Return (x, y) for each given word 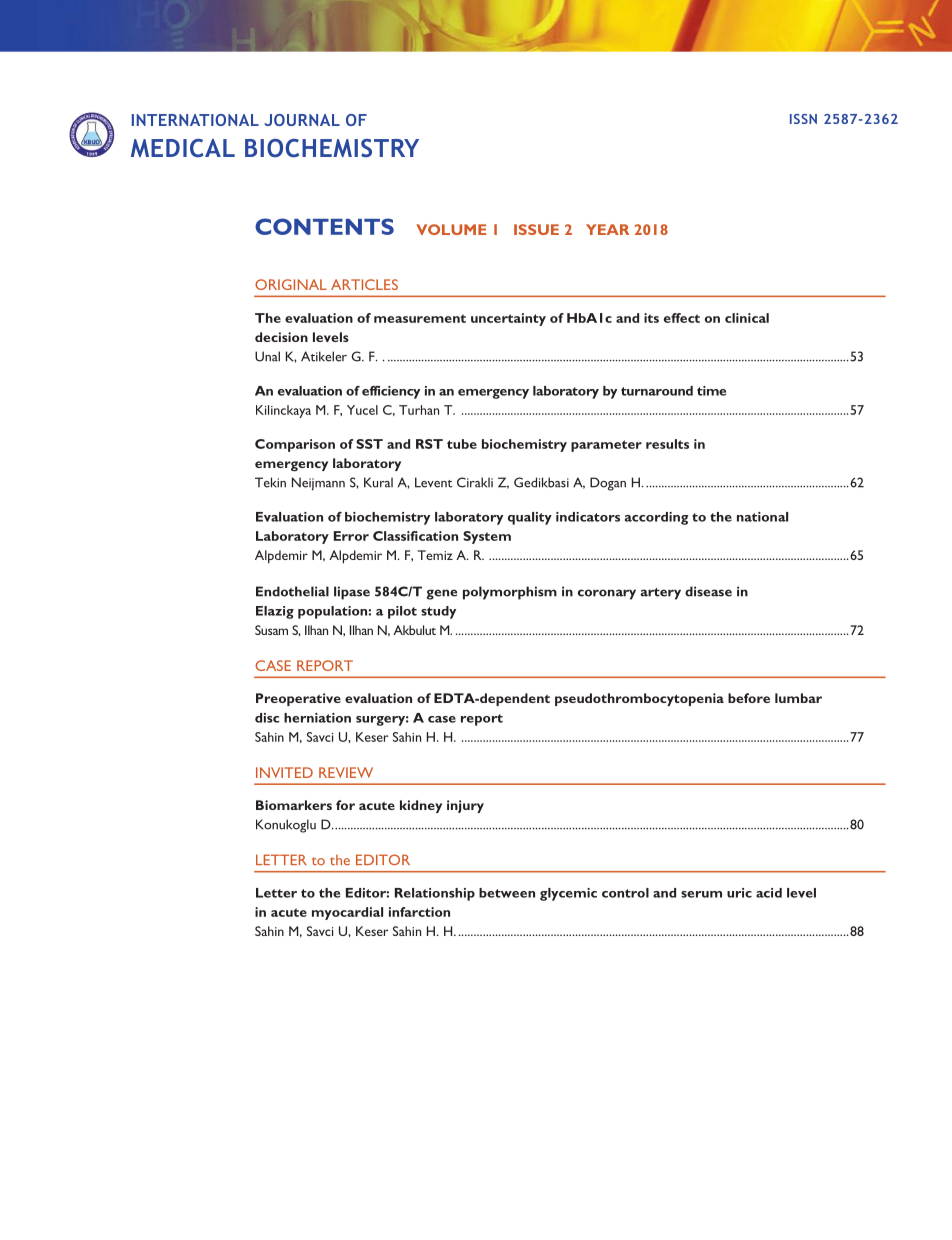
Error (351, 536)
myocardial (347, 913)
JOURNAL (302, 120)
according (656, 518)
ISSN (803, 119)
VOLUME (451, 229)
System (487, 537)
